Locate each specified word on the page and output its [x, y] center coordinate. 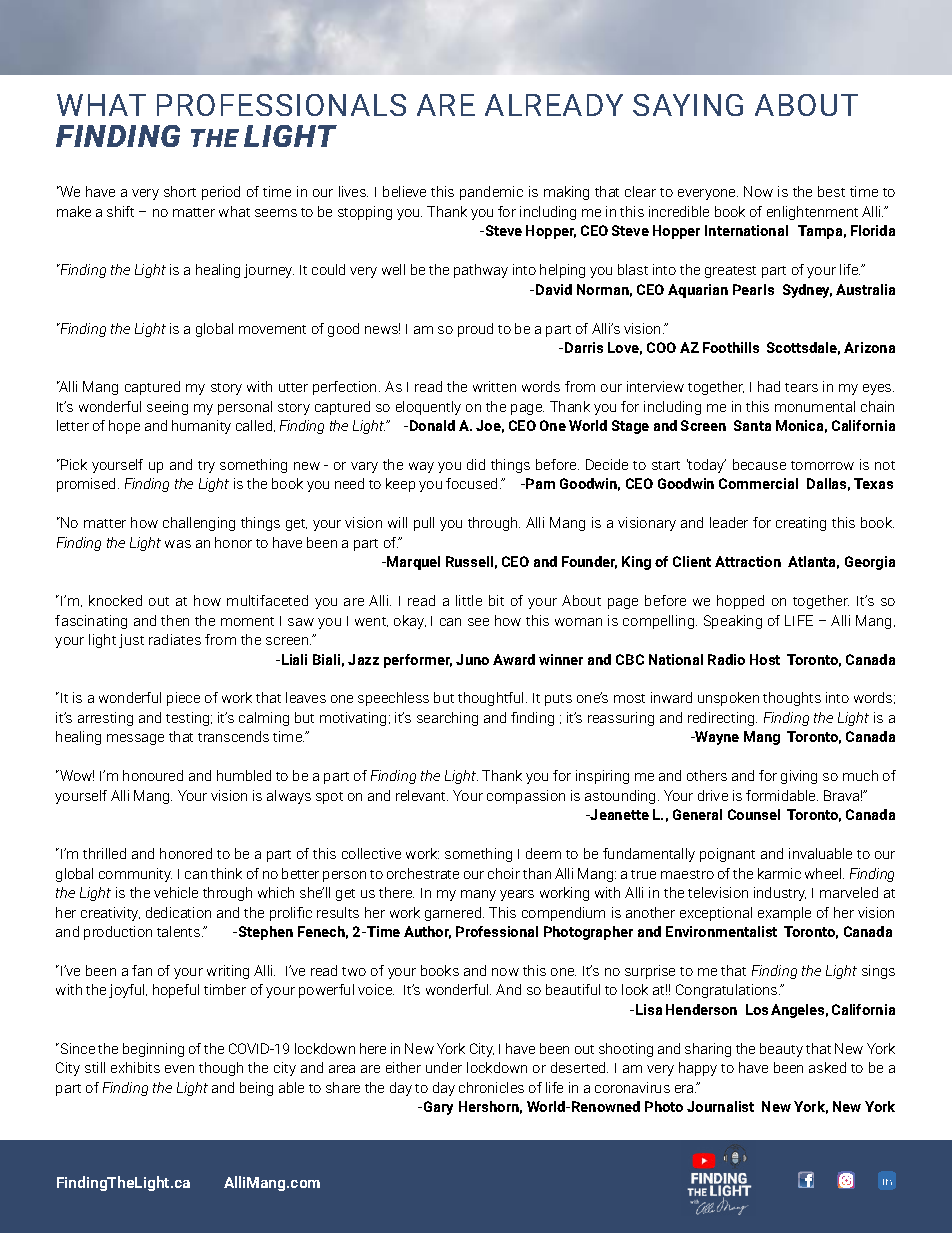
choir [504, 873]
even [179, 1069]
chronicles [491, 1087]
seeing [167, 408]
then [175, 620]
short [180, 191]
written [494, 386]
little [469, 600]
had [769, 386]
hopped [740, 602]
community [135, 875]
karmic [779, 873]
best [831, 191]
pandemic [491, 193]
